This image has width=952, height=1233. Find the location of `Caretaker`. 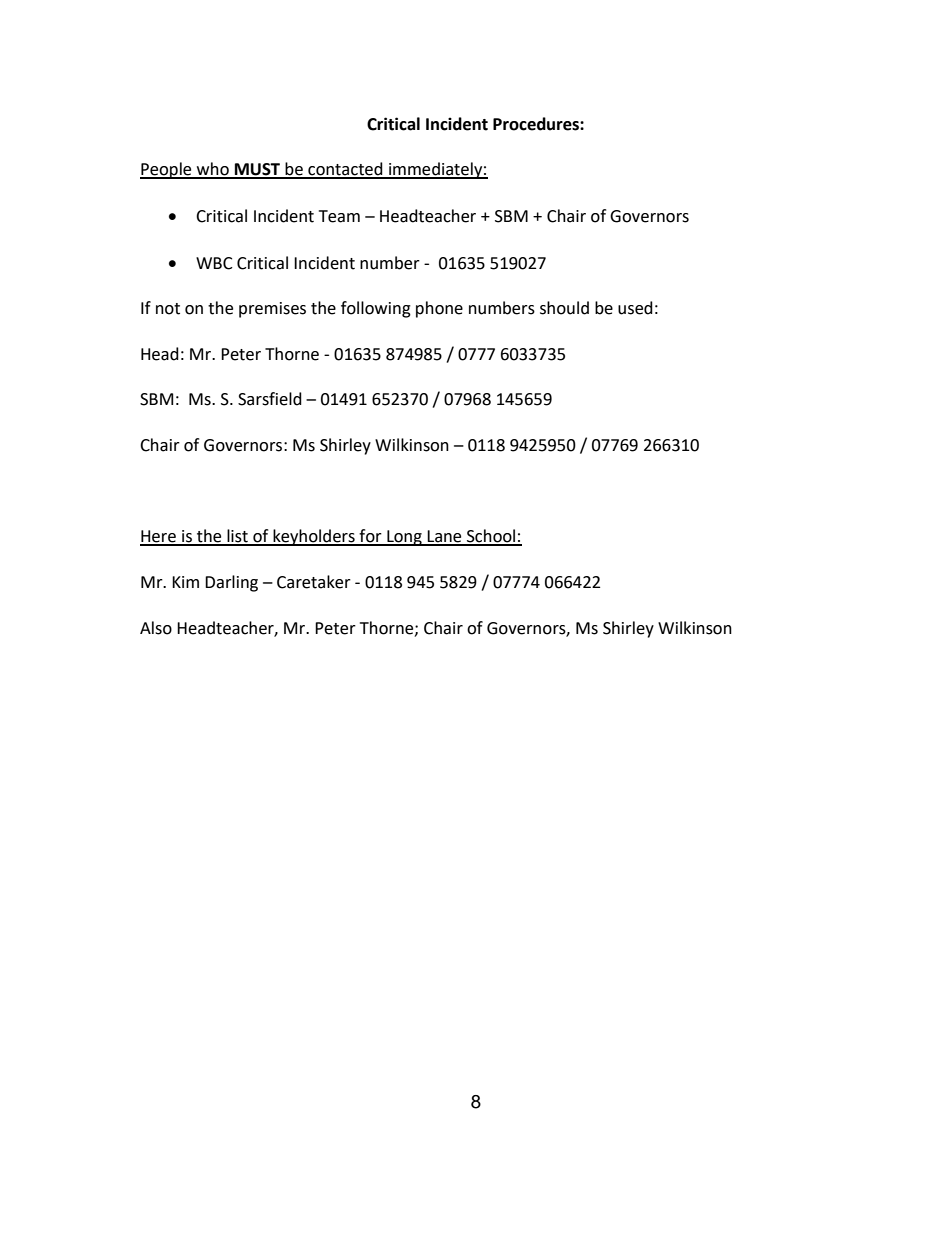

Caretaker is located at coordinates (314, 582).
